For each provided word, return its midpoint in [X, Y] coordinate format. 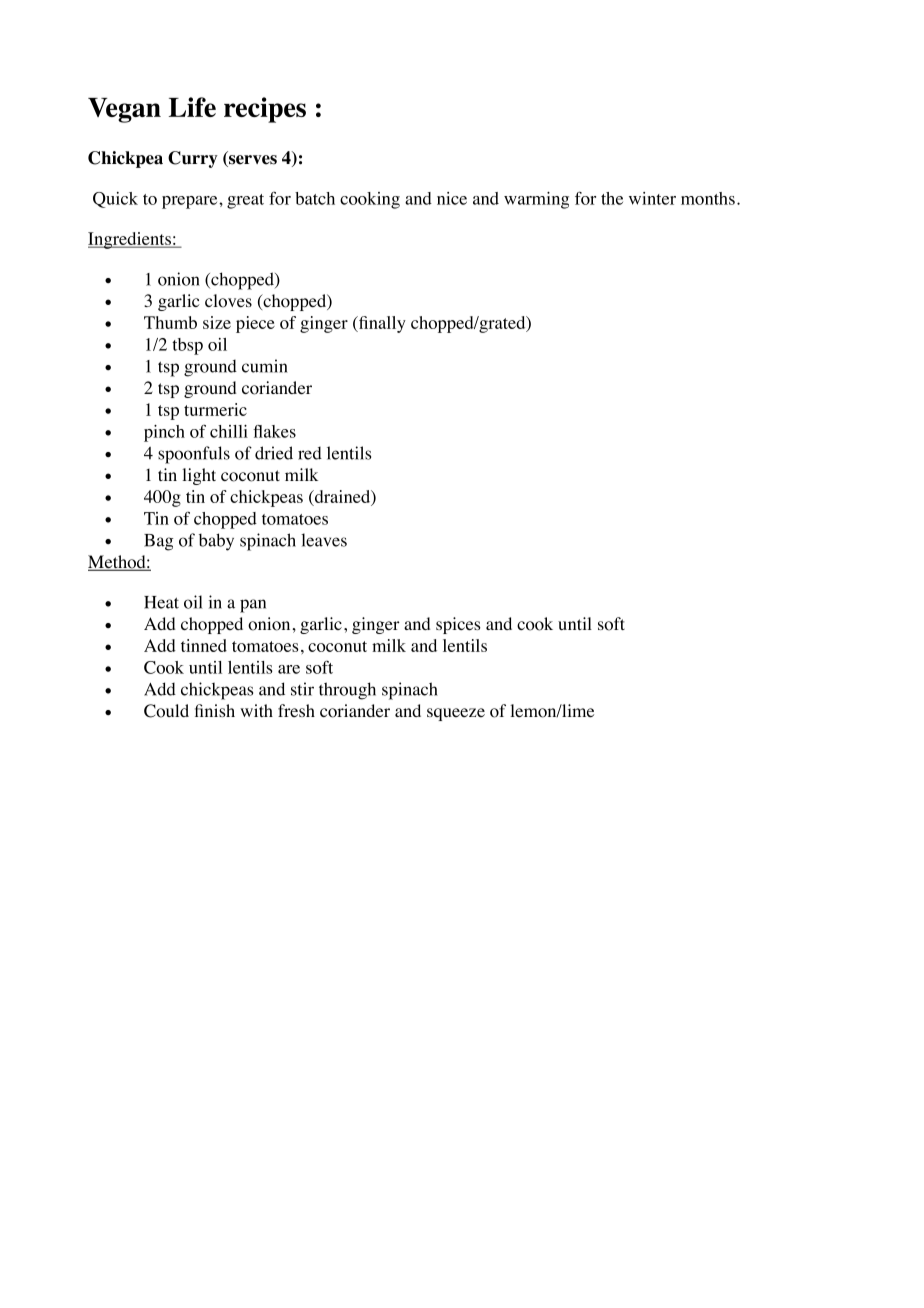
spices [458, 625]
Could [166, 711]
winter [652, 198]
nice [452, 198]
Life [192, 107]
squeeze [456, 714]
